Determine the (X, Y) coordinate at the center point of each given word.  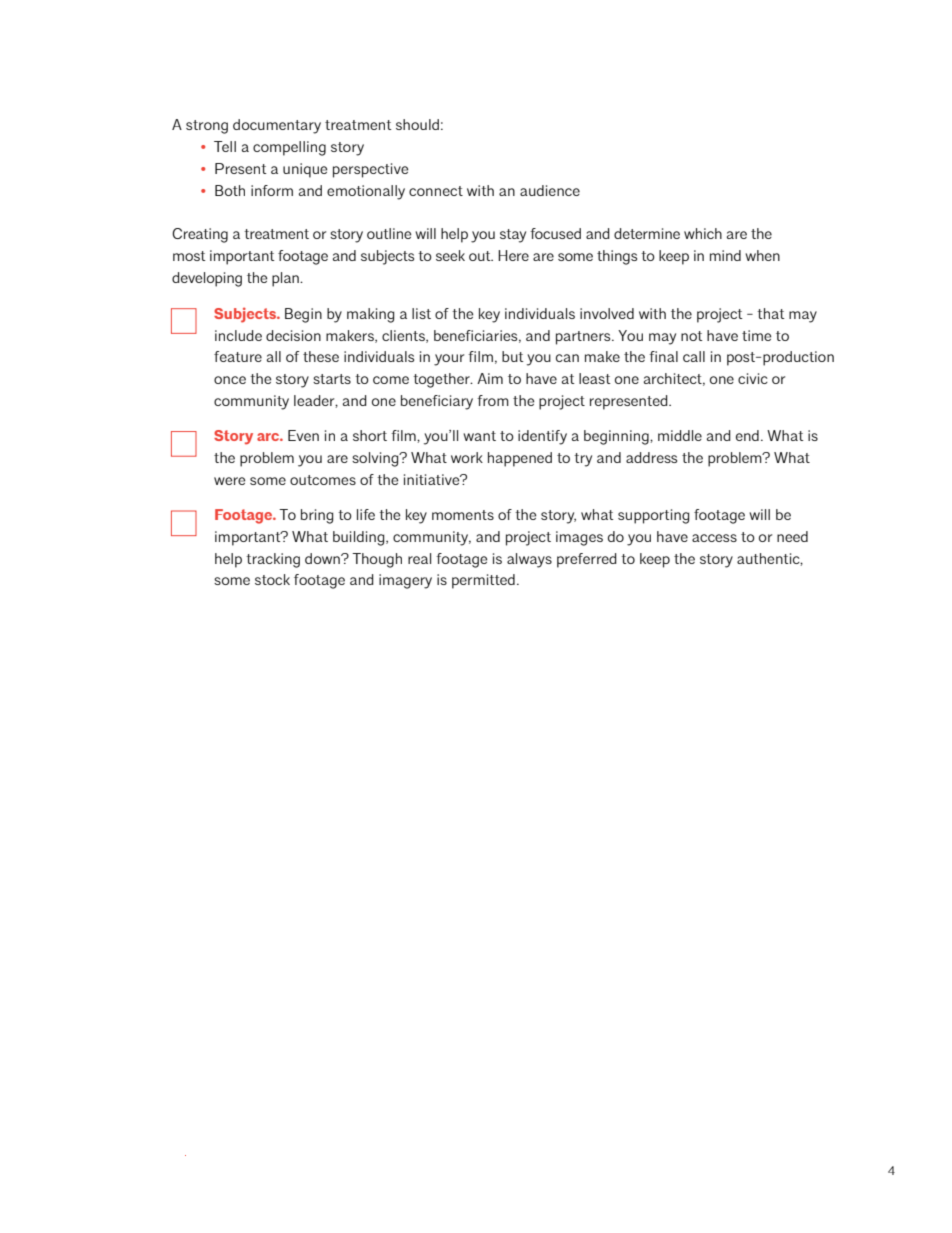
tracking (273, 560)
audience (550, 190)
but (513, 356)
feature (238, 356)
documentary (277, 126)
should (417, 124)
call (694, 356)
